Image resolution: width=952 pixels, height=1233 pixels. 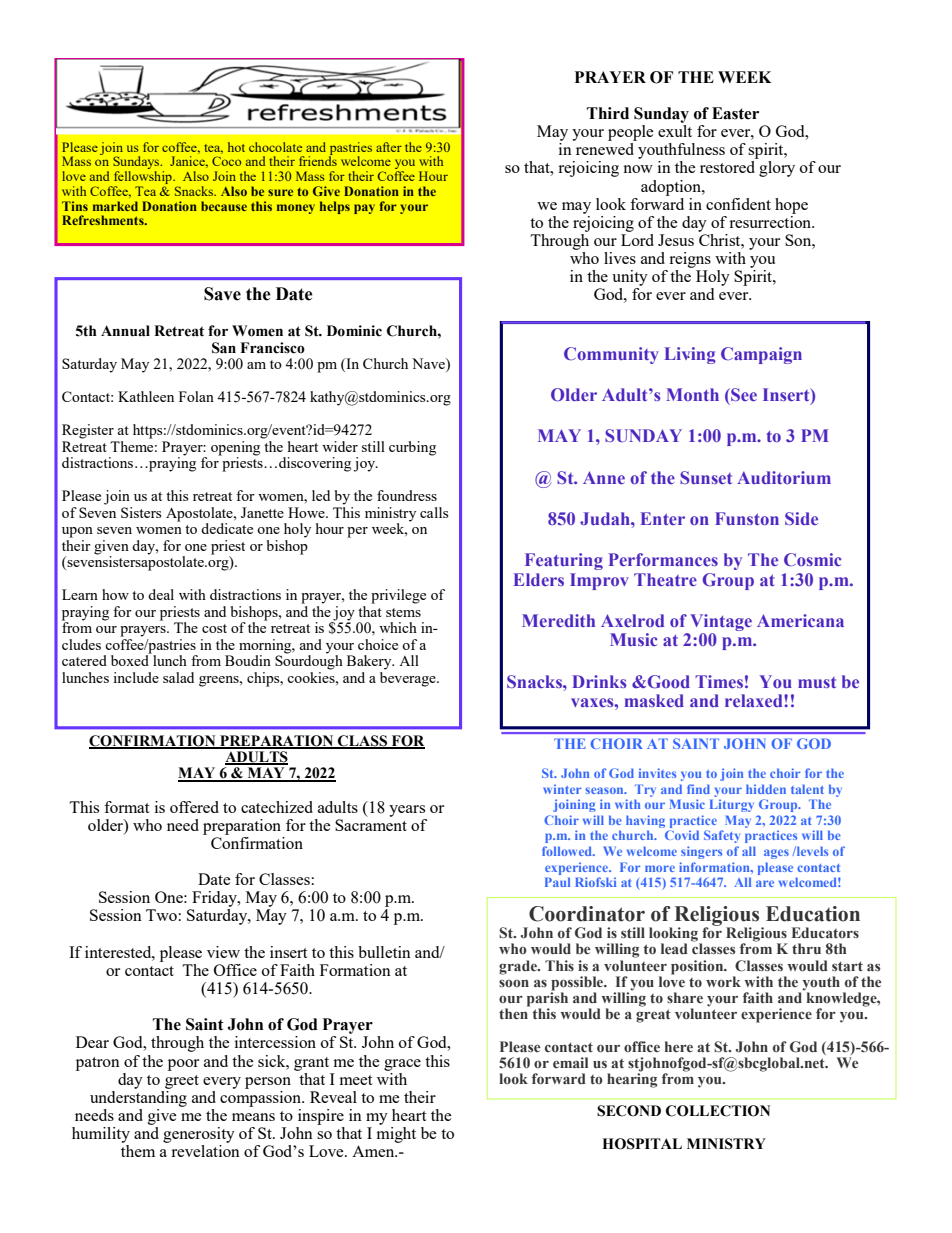 What do you see at coordinates (143, 179) in the screenshot?
I see `fellowship` at bounding box center [143, 179].
